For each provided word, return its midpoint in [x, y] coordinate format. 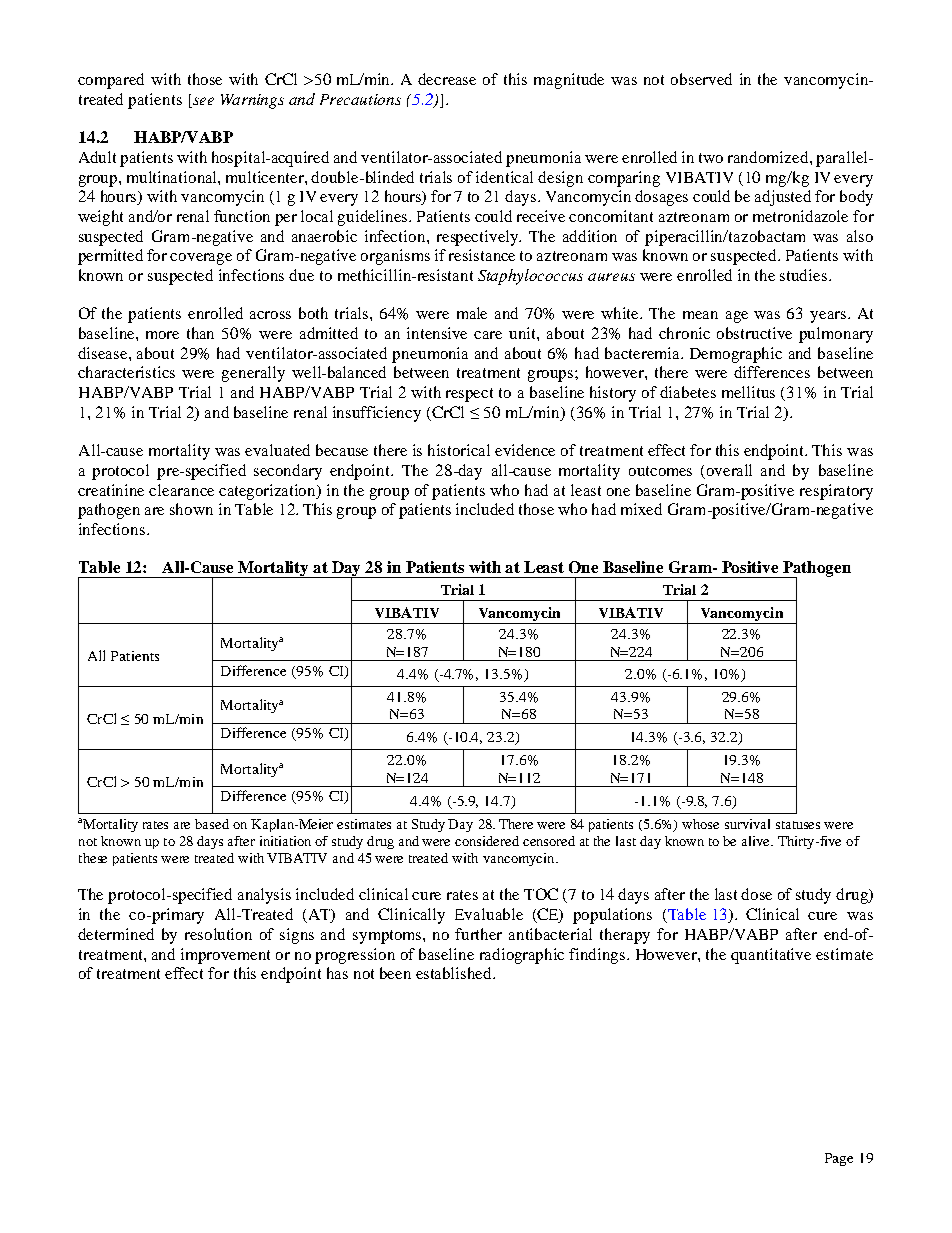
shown [191, 509]
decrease [447, 79]
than [200, 333]
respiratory [836, 492]
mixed [641, 509]
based [212, 824]
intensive [437, 333]
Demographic [736, 355]
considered [487, 841]
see [202, 102]
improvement [225, 956]
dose [756, 894]
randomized [769, 157]
